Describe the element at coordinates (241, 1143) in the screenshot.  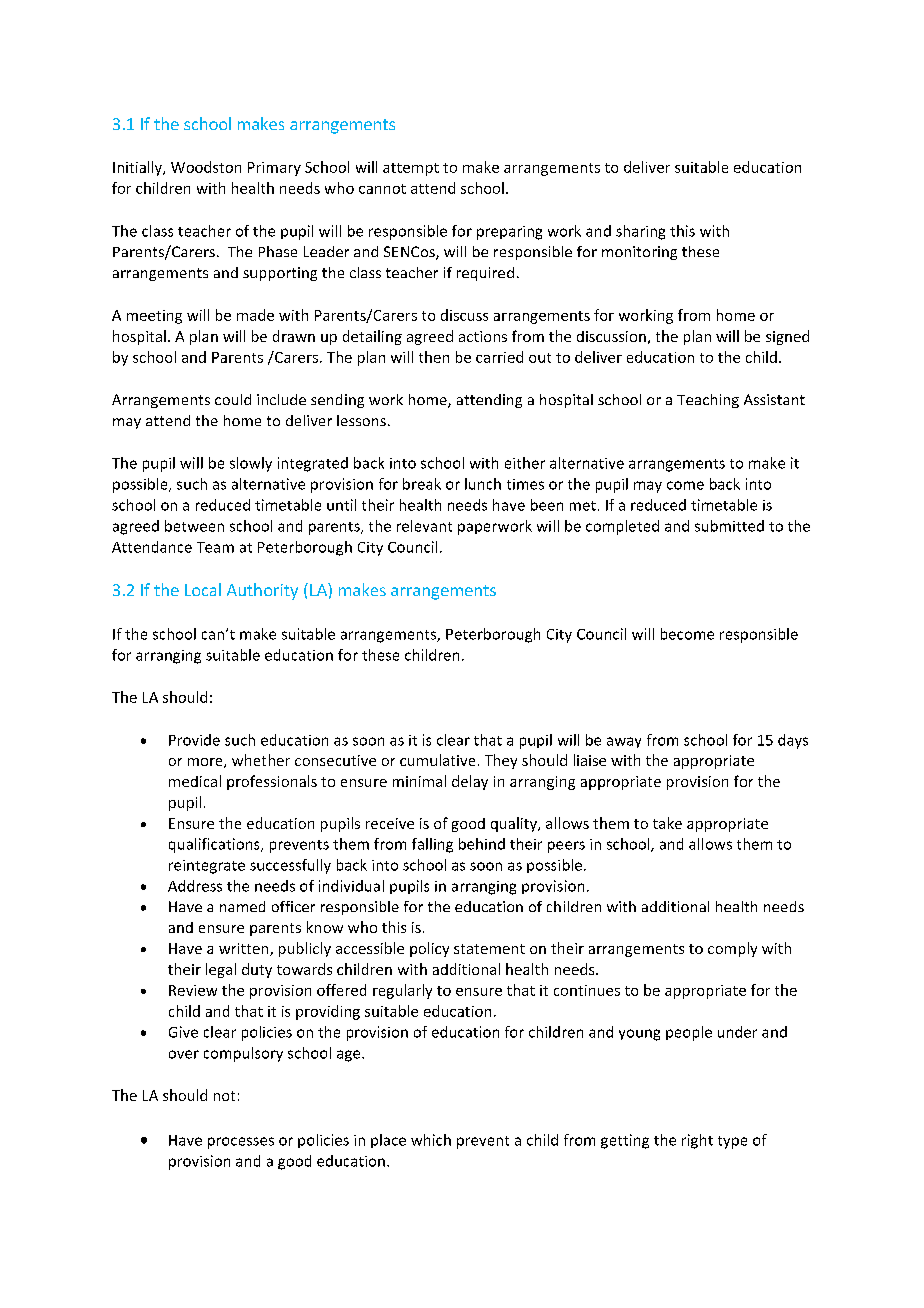
I see `processes` at that location.
